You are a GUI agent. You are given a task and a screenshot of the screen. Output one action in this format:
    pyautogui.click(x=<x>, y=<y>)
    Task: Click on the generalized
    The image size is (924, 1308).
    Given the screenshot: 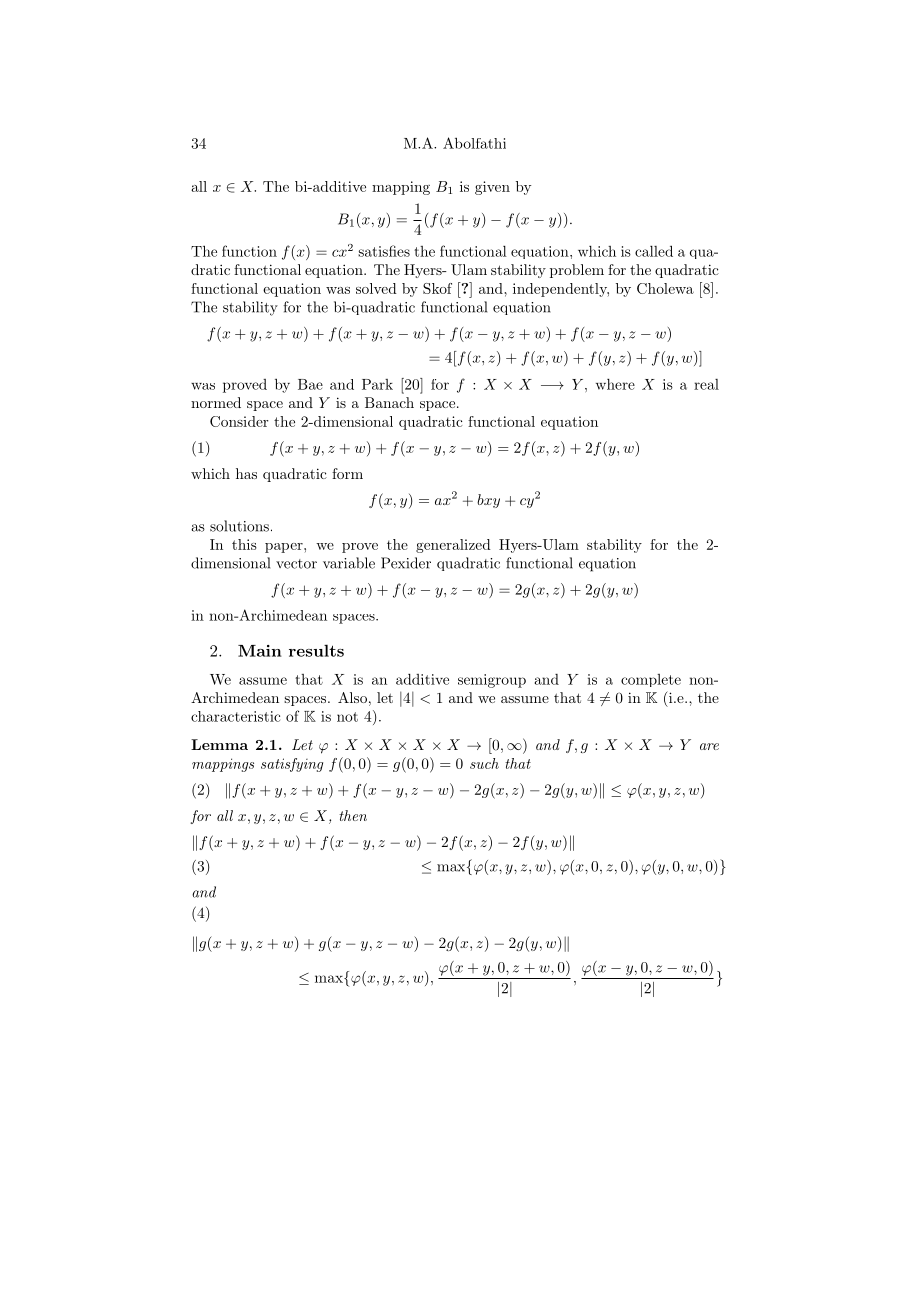 What is the action you would take?
    pyautogui.click(x=453, y=546)
